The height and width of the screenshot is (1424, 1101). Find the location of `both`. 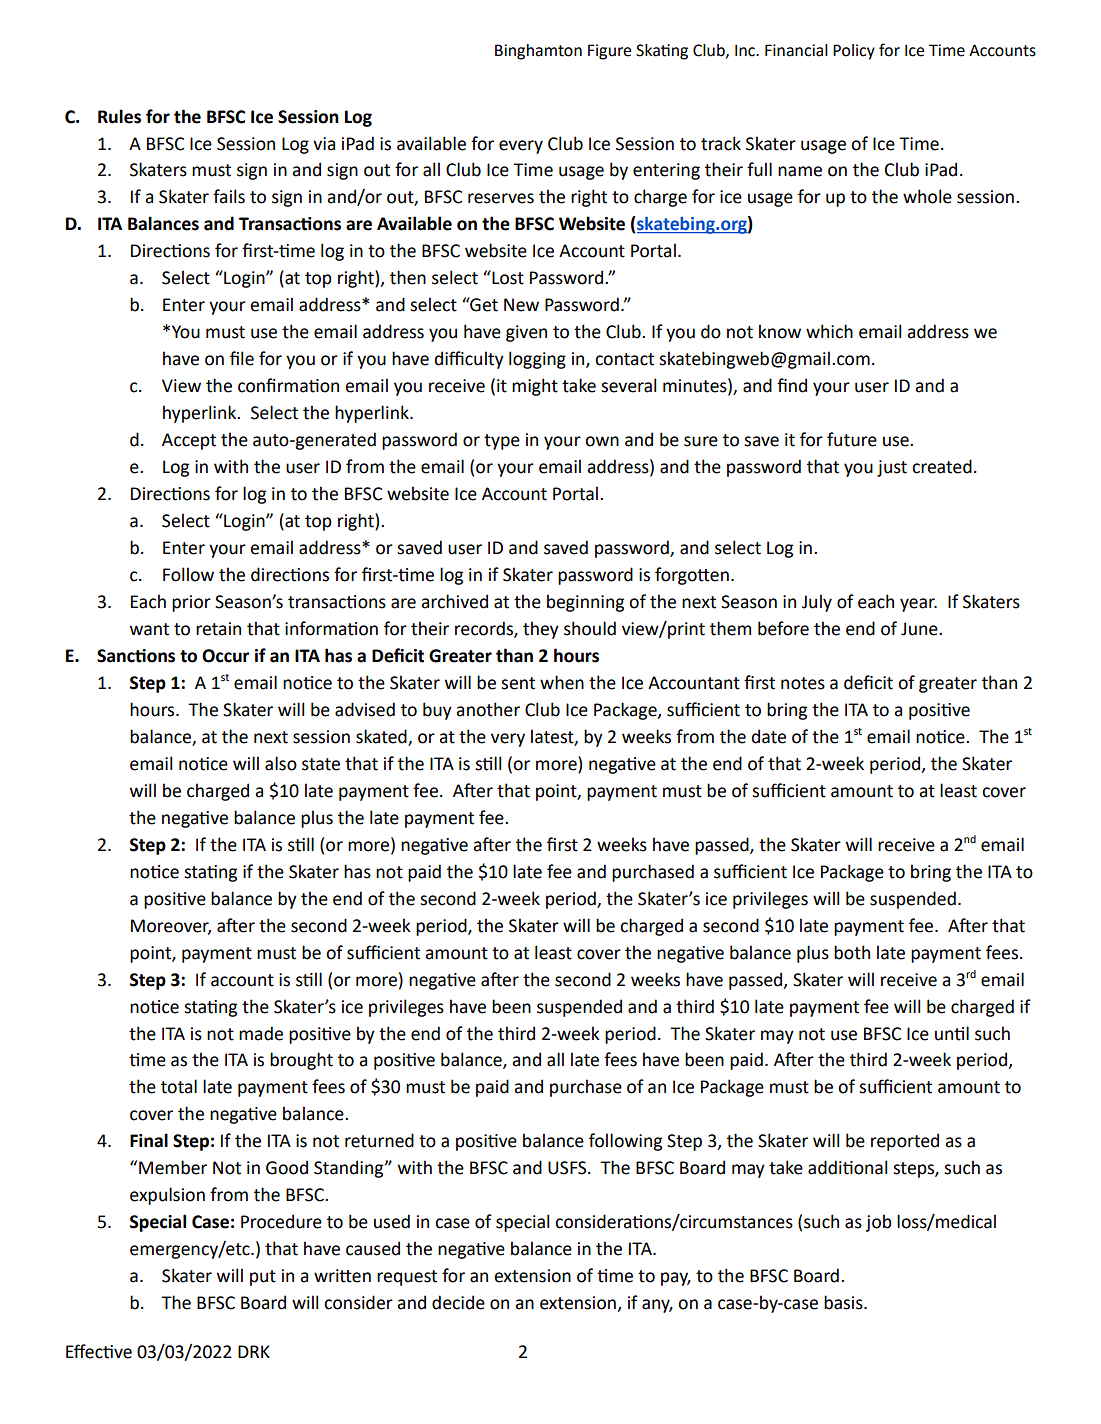

both is located at coordinates (852, 952).
